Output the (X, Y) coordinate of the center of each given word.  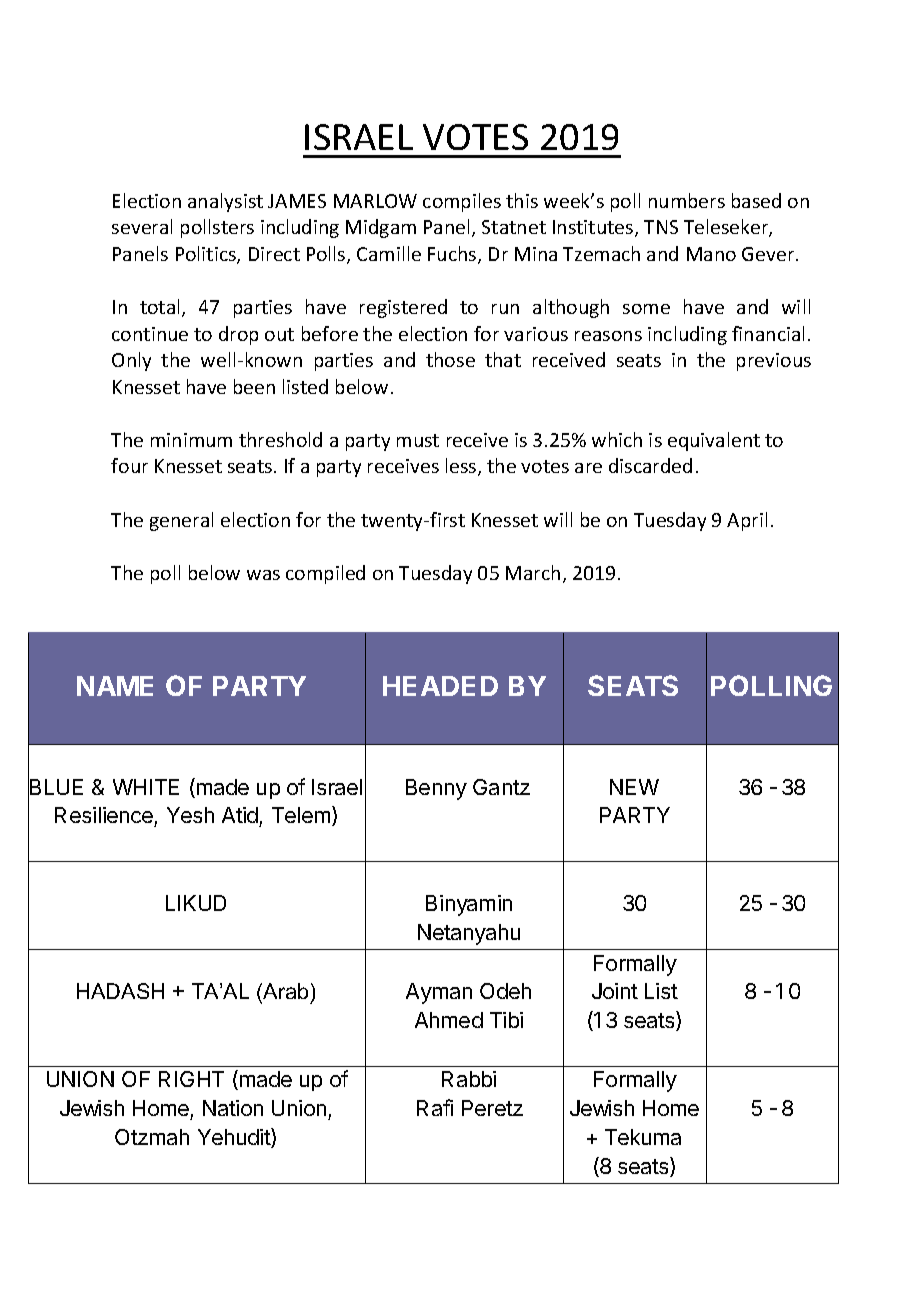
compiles (462, 202)
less (462, 467)
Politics (207, 255)
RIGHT (191, 1079)
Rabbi (469, 1079)
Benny (436, 789)
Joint (615, 991)
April (747, 521)
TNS (661, 227)
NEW (634, 787)
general (181, 521)
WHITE (146, 787)
